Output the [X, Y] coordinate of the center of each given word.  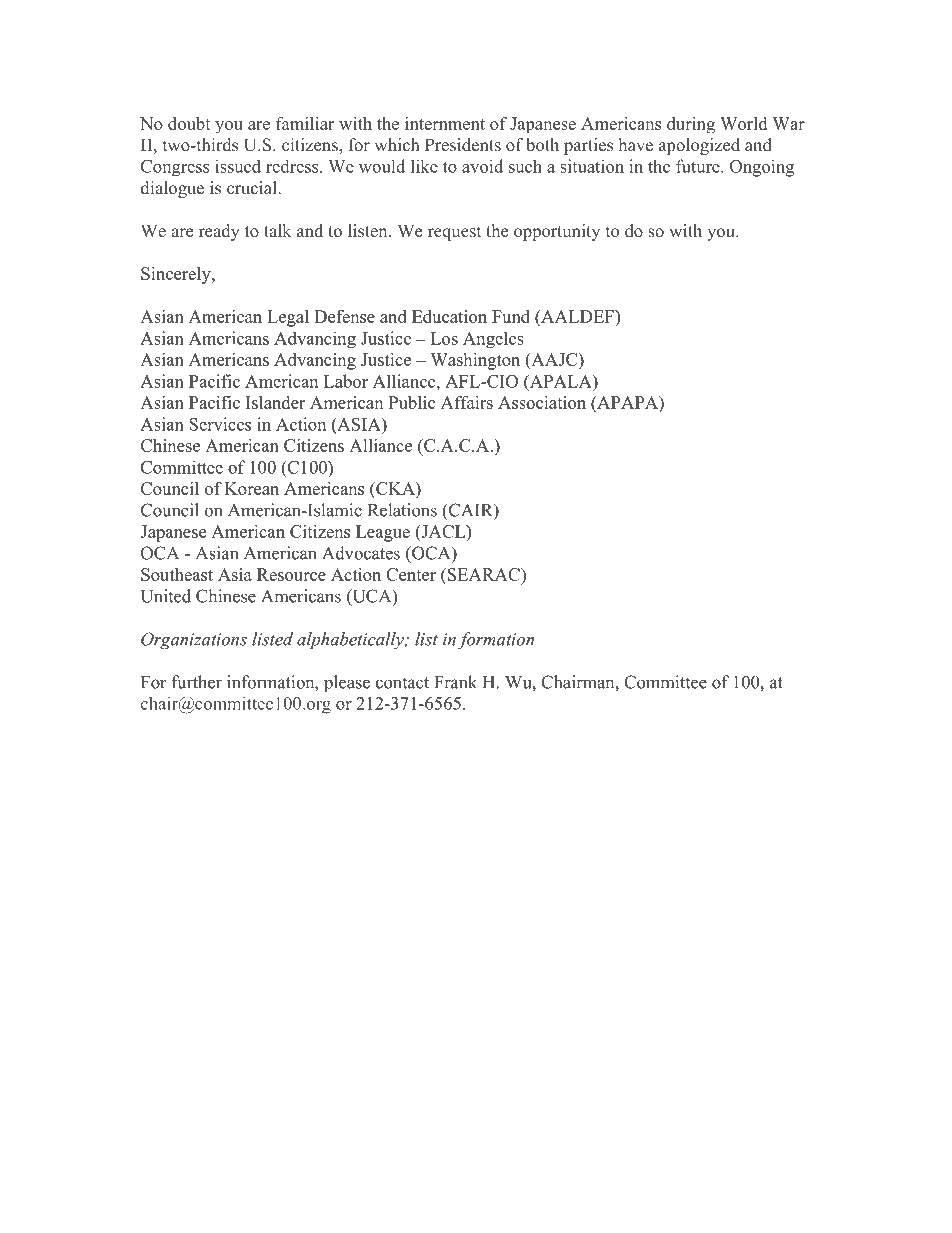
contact [402, 683]
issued [238, 166]
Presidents [463, 145]
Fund [511, 316]
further [197, 682]
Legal [288, 318]
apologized [699, 146]
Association [542, 402]
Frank [455, 682]
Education [449, 316]
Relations [402, 510]
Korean [252, 488]
